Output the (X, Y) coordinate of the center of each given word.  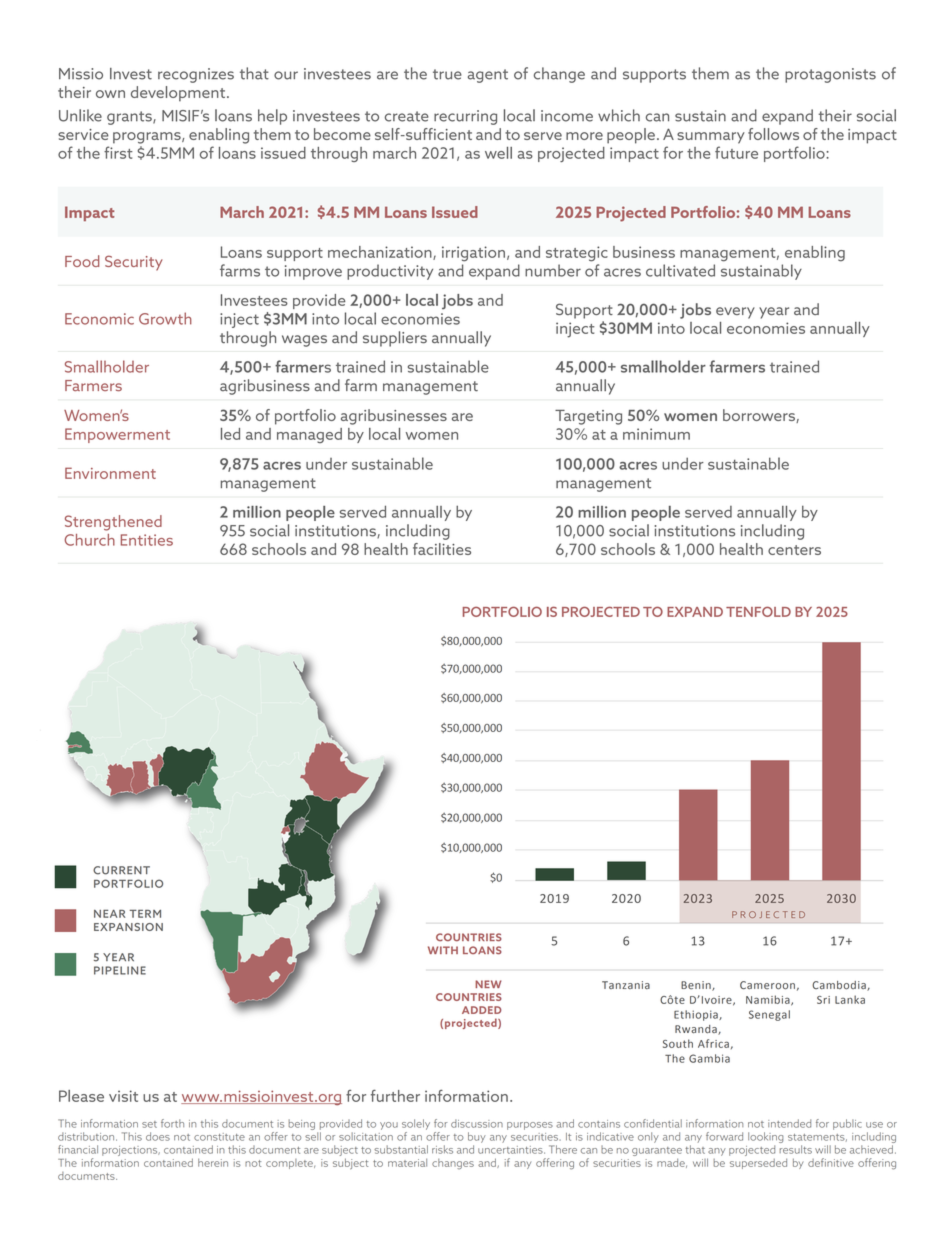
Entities (147, 540)
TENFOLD (758, 611)
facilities (442, 549)
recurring (465, 117)
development (179, 94)
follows (773, 134)
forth (172, 1123)
